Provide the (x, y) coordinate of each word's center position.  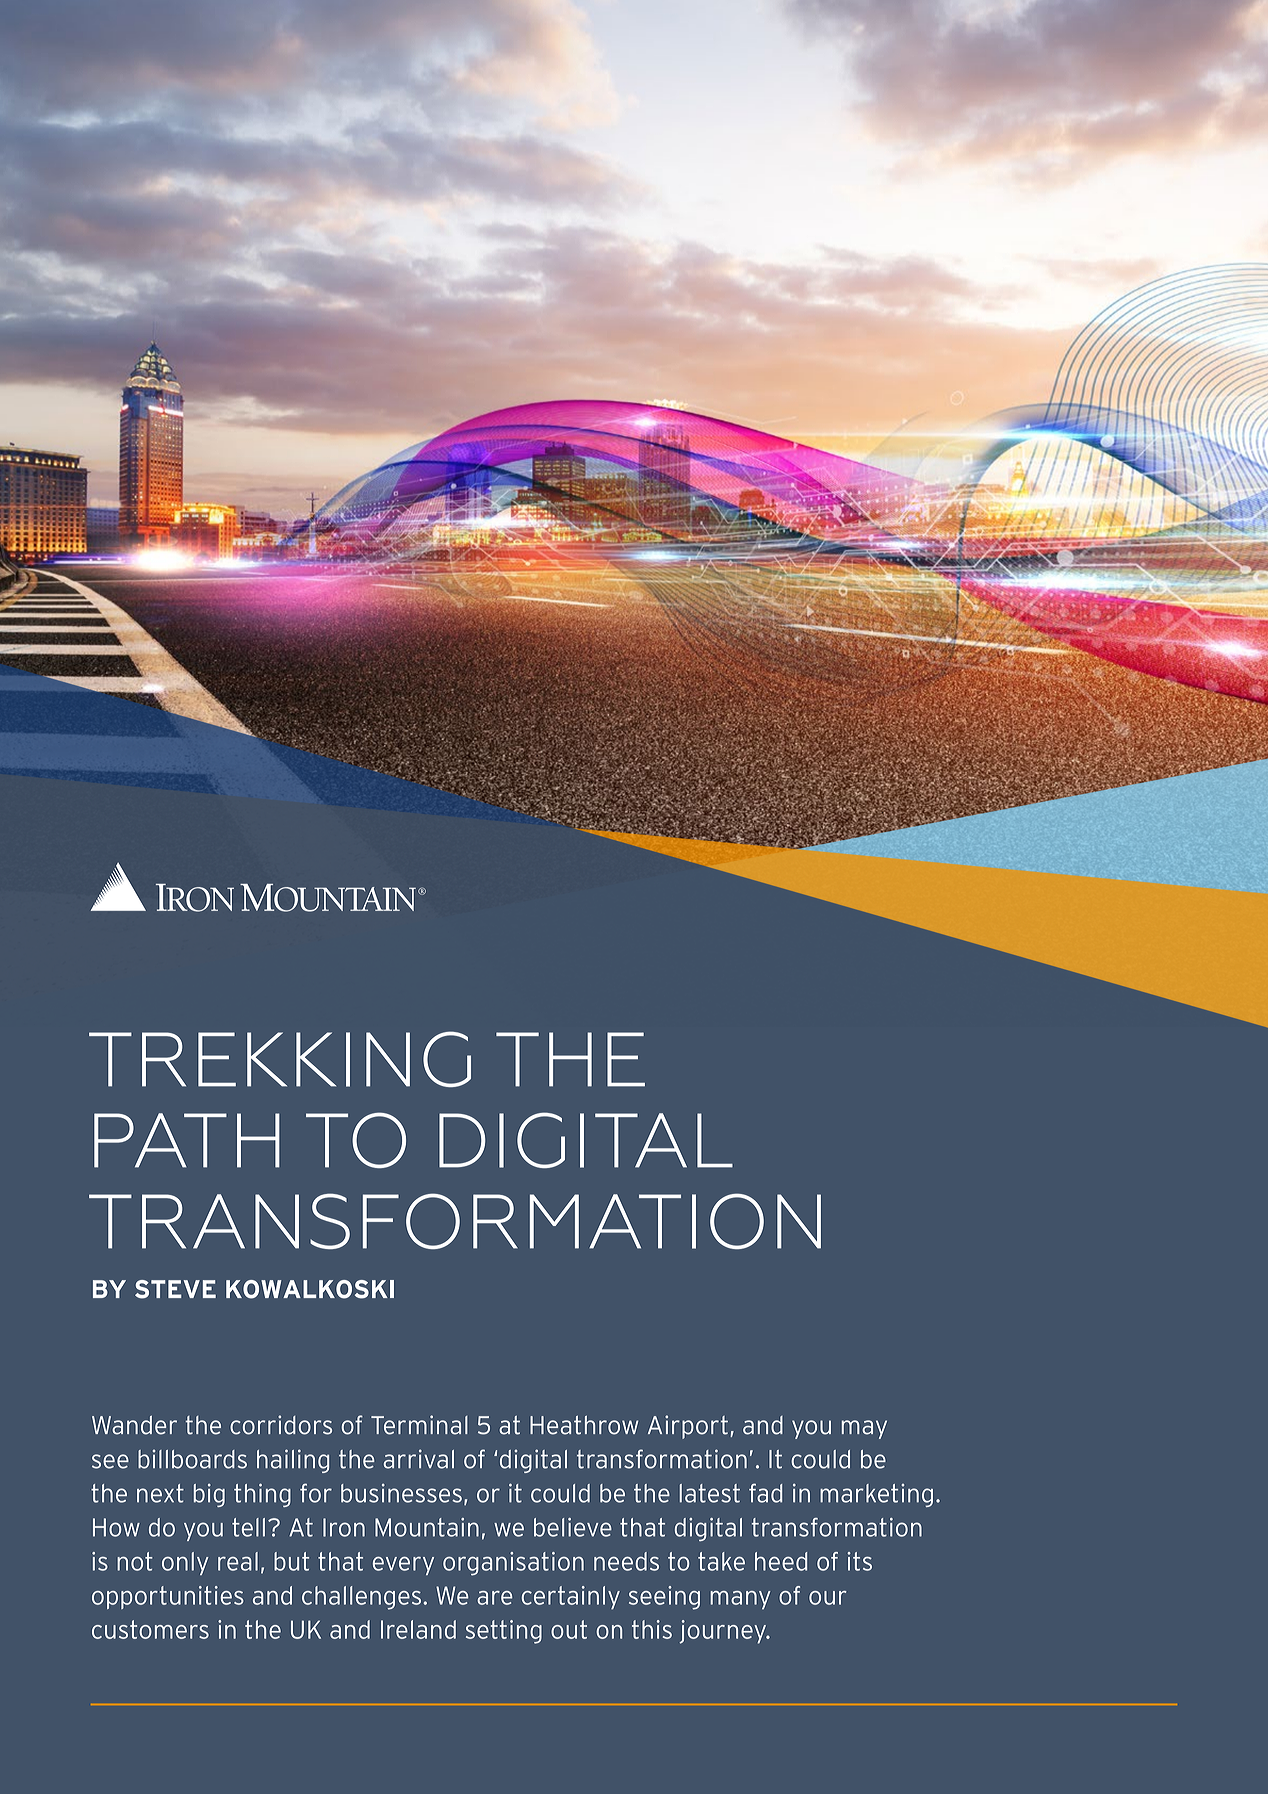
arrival (419, 1459)
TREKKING (280, 1059)
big (209, 1495)
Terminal (419, 1425)
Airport (688, 1427)
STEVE (175, 1289)
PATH (187, 1140)
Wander (134, 1425)
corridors (281, 1425)
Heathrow (584, 1425)
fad (765, 1493)
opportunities (168, 1597)
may (864, 1429)
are (495, 1598)
